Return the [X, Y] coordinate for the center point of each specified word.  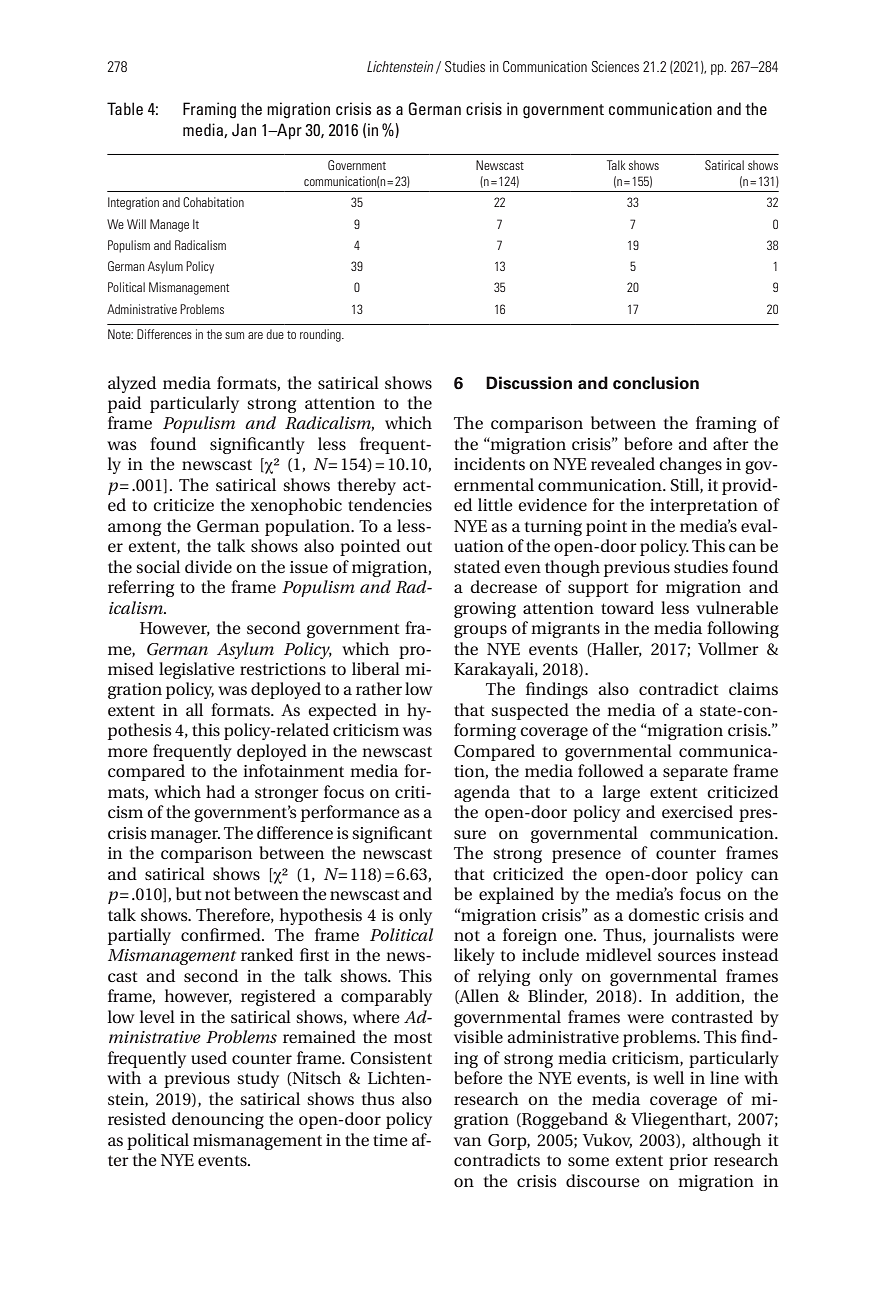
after [731, 443]
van [467, 1141]
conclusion [656, 383]
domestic [663, 914]
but [189, 893]
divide [208, 566]
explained [516, 895]
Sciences [615, 66]
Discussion [529, 383]
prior [688, 1162]
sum [234, 335]
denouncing [218, 1120]
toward [627, 607]
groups [480, 631]
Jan [244, 130]
